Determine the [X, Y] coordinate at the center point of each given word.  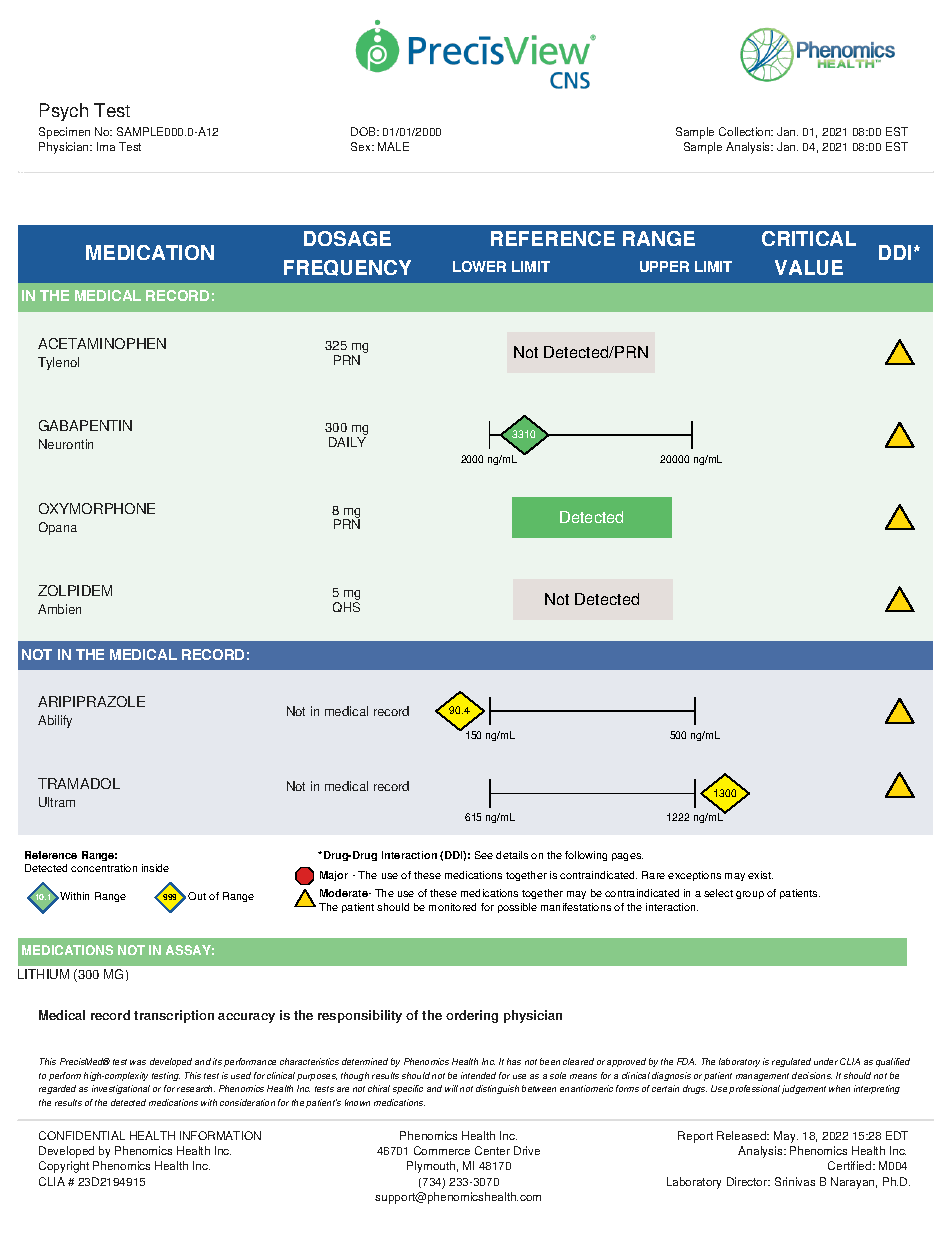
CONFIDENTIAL [82, 1135]
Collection [746, 131]
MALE [393, 146]
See [484, 855]
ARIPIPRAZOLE [91, 701]
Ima [106, 146]
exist [760, 875]
